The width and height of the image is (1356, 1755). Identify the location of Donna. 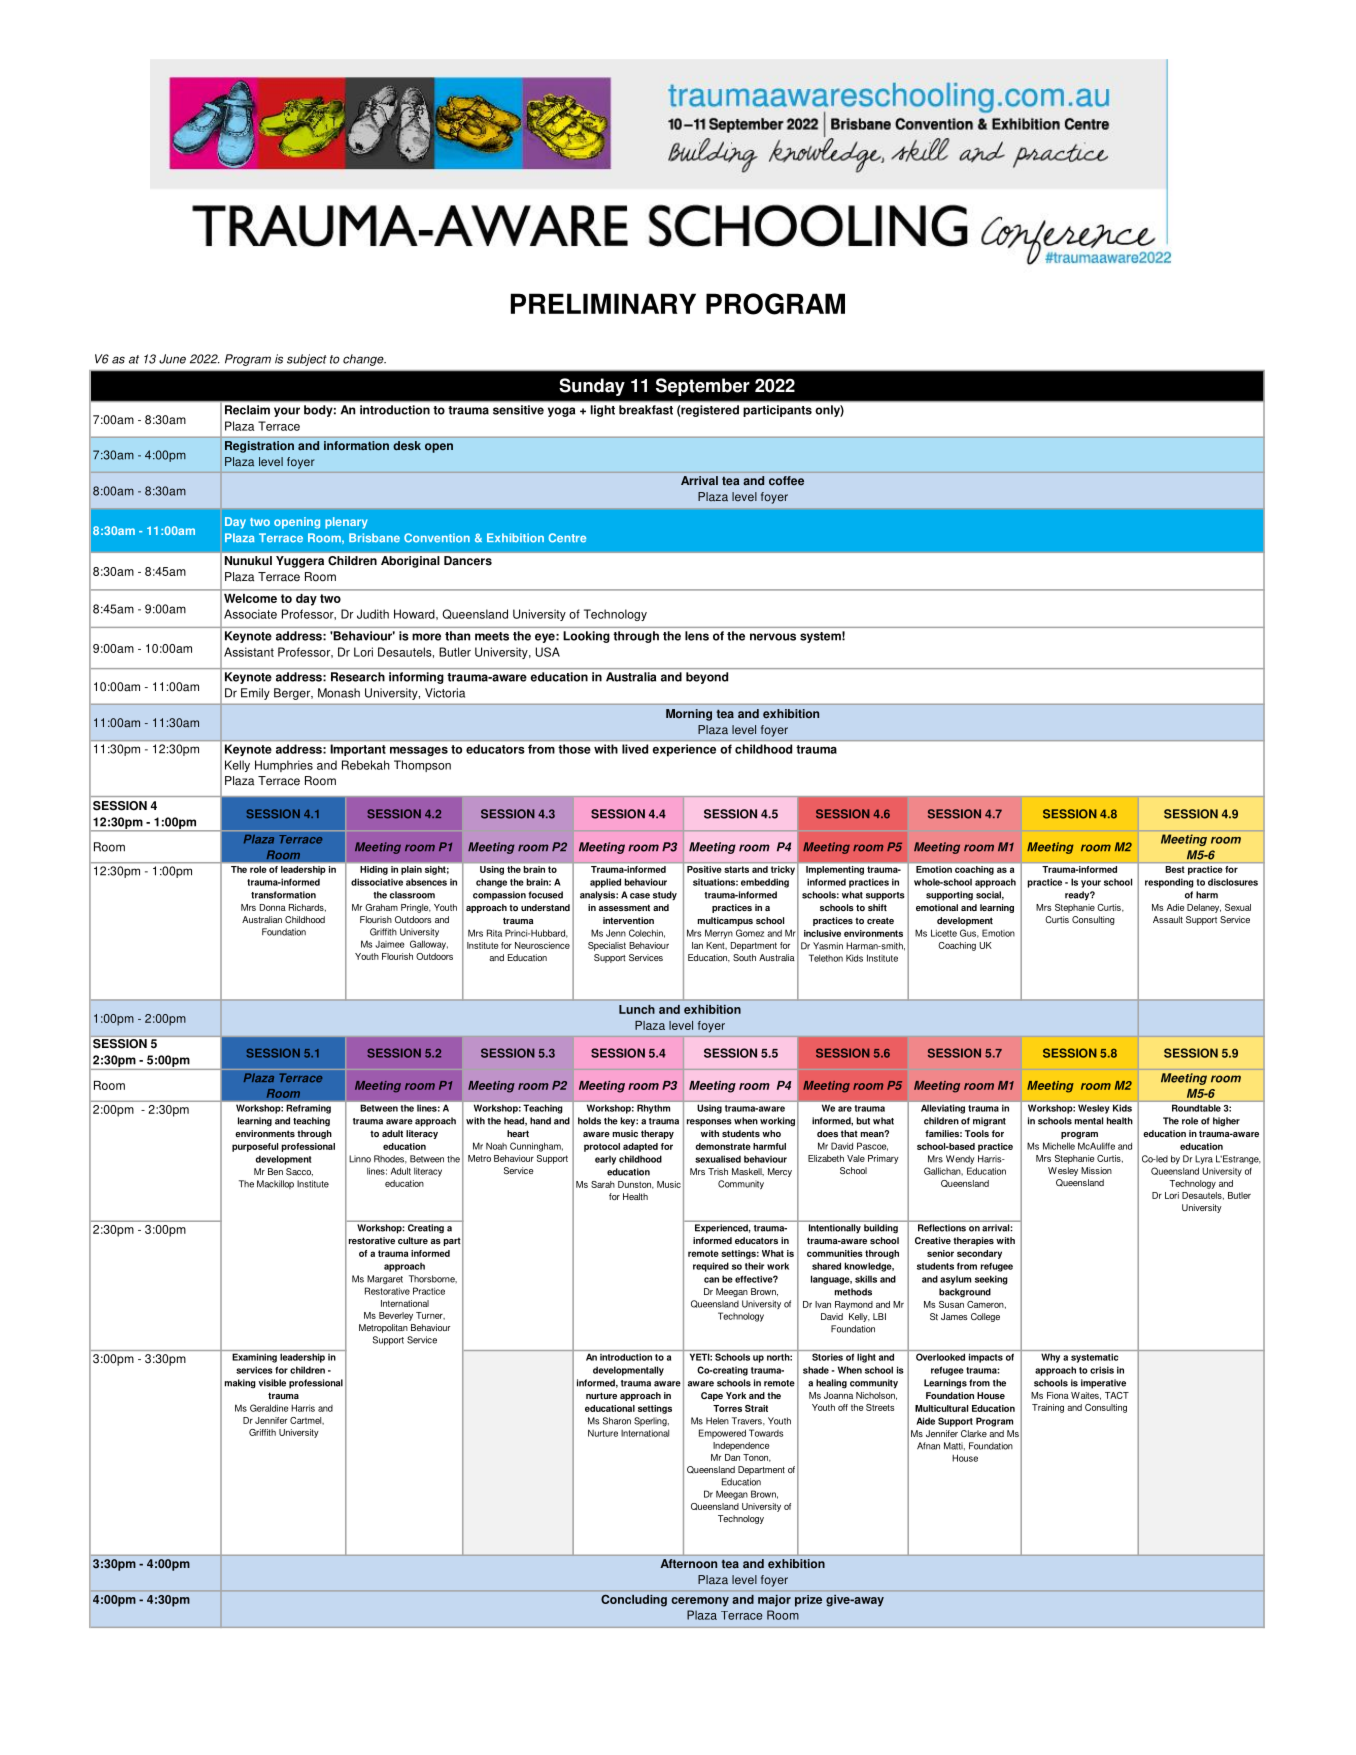
(273, 907).
